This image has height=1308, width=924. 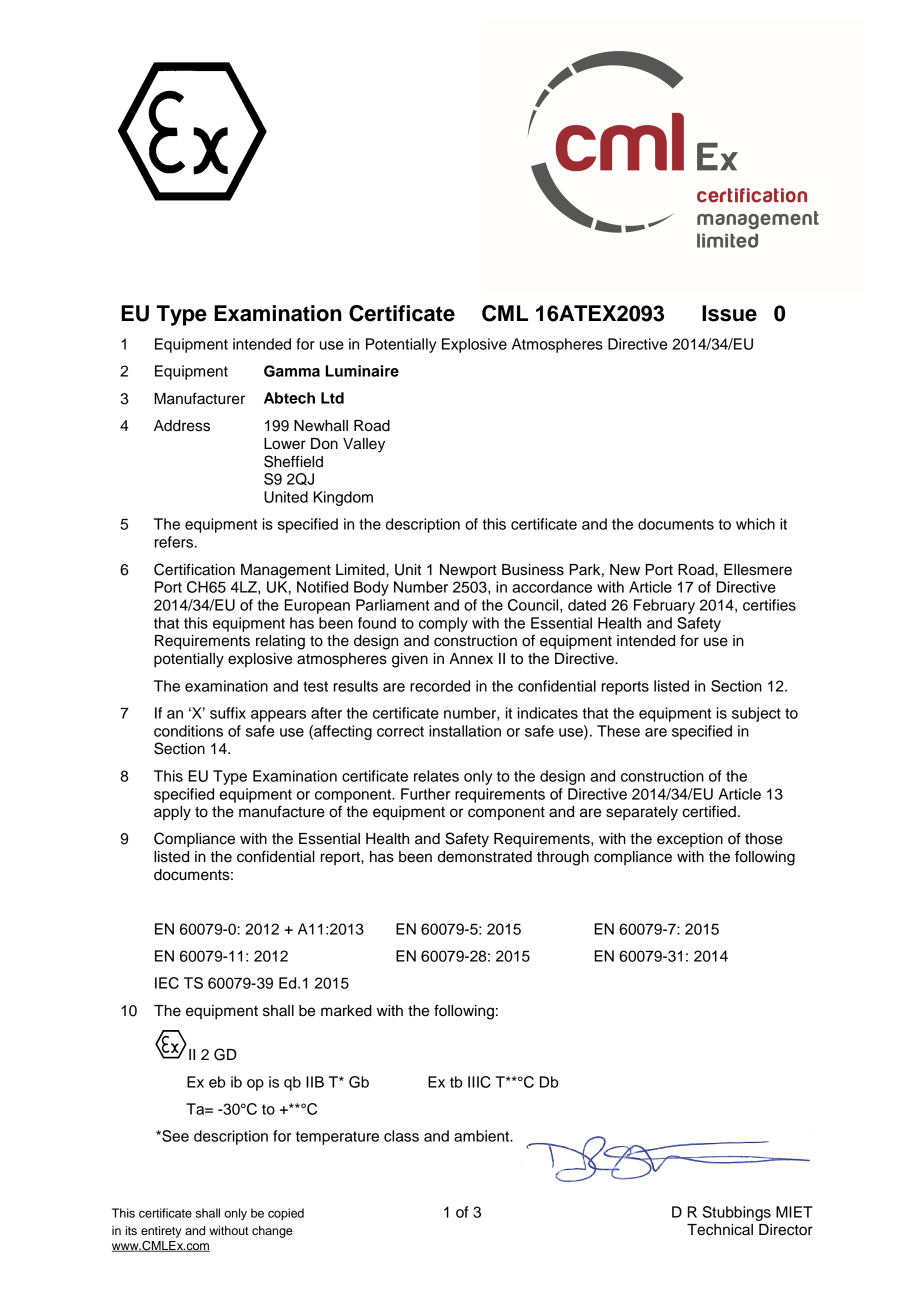 What do you see at coordinates (709, 811) in the image?
I see `certified` at bounding box center [709, 811].
